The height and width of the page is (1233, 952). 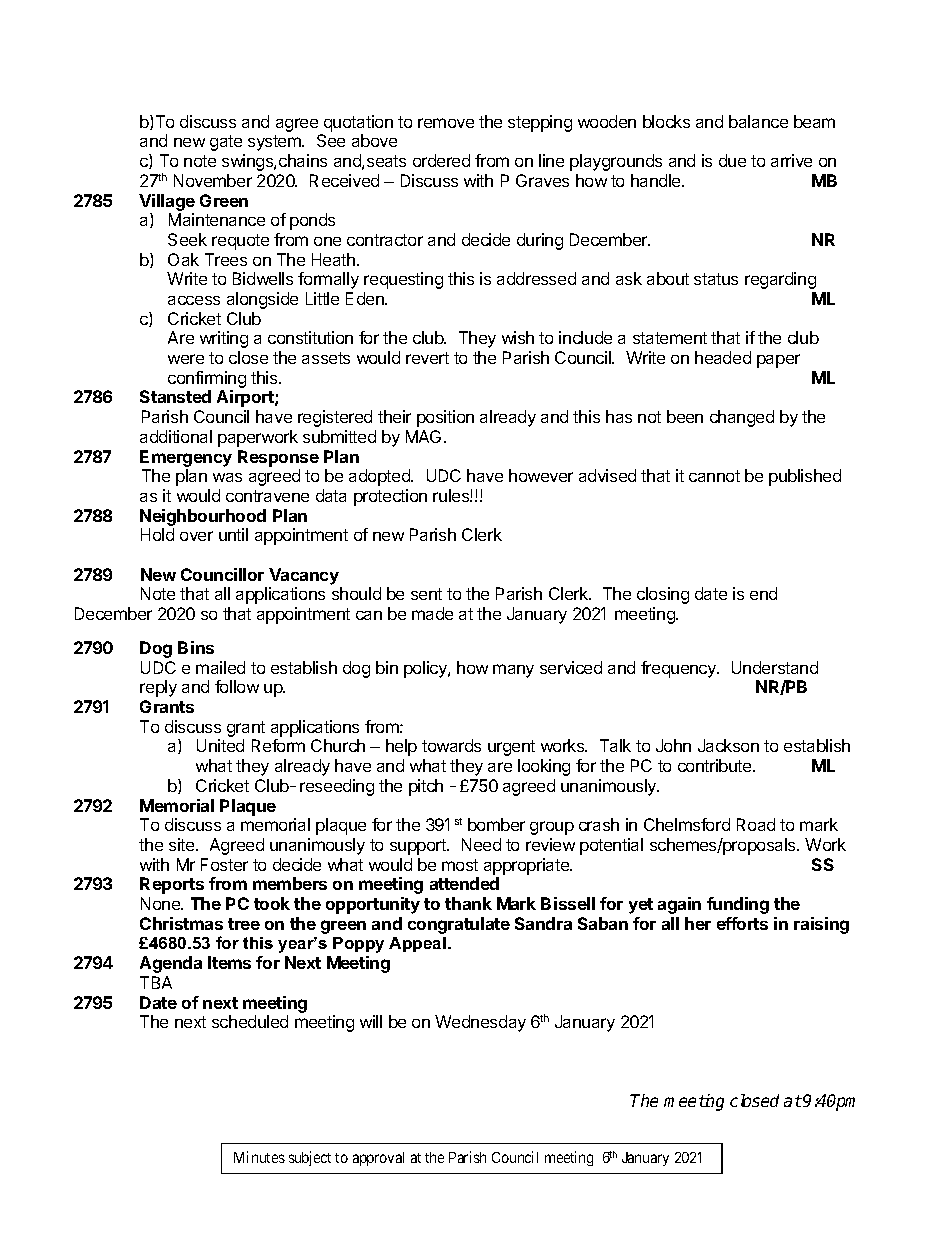 What do you see at coordinates (226, 143) in the page?
I see `gate` at bounding box center [226, 143].
